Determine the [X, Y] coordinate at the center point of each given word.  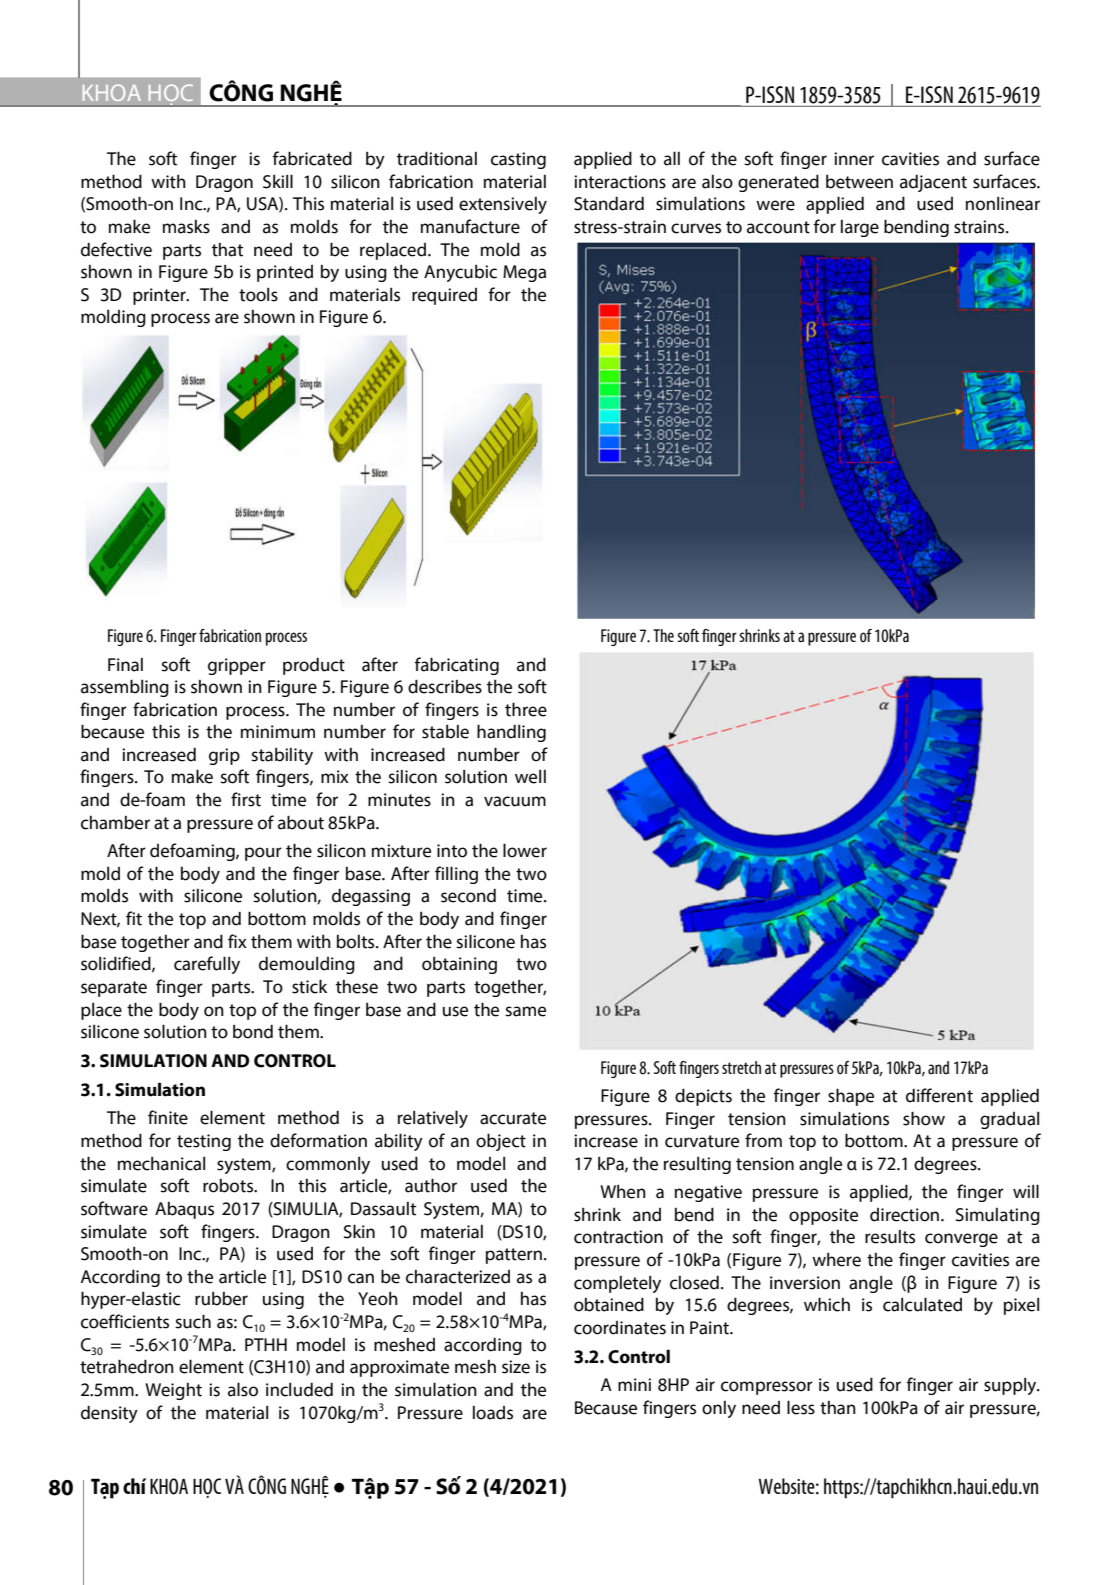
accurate [513, 1118]
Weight [173, 1391]
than [838, 1408]
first [246, 799]
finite [168, 1117]
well [530, 777]
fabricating [457, 666]
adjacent [933, 183]
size [516, 1367]
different [939, 1095]
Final [125, 665]
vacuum [515, 801]
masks [186, 227]
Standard [609, 203]
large [860, 228]
